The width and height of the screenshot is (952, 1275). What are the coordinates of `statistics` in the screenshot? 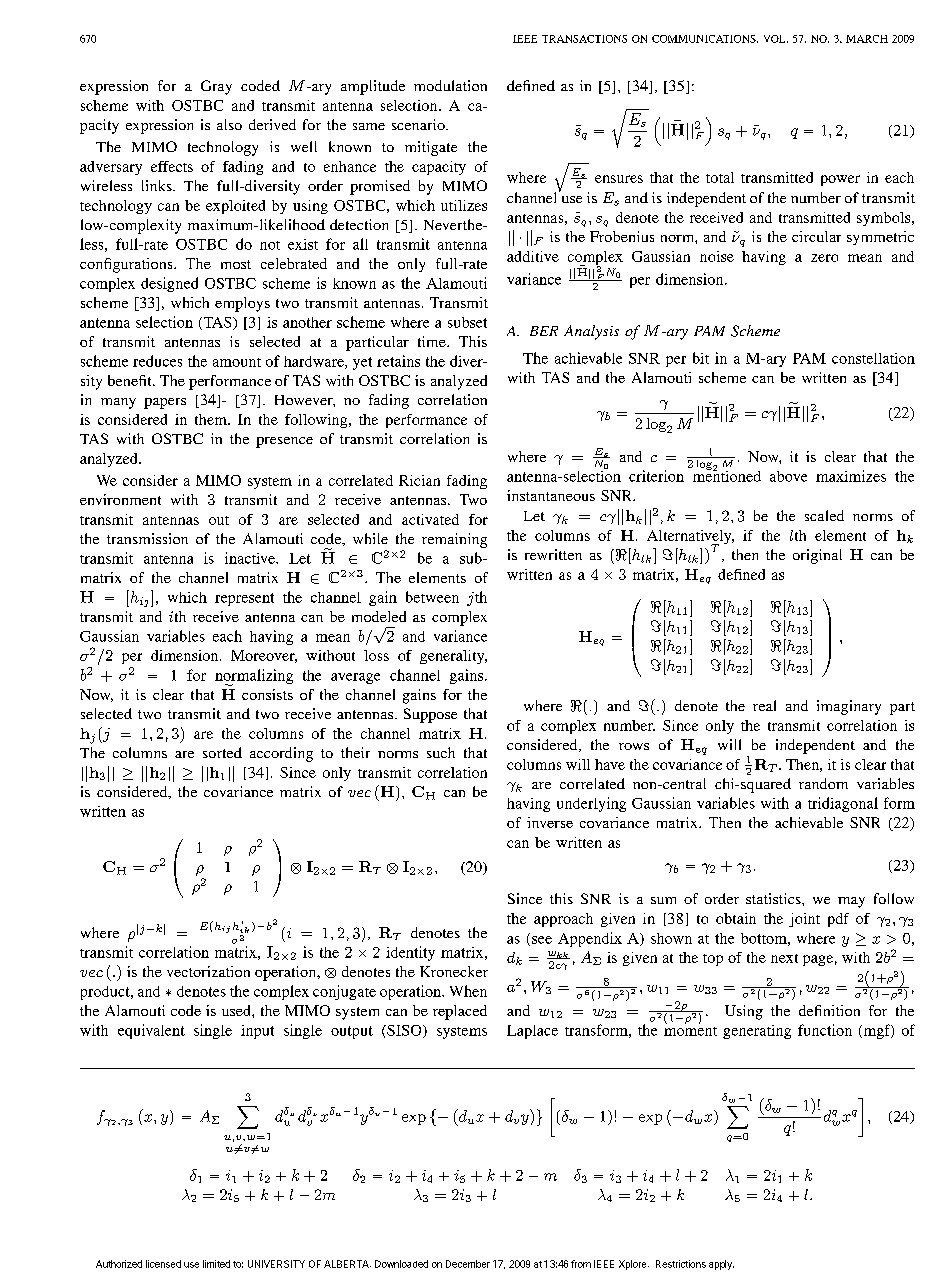 It's located at (774, 898).
